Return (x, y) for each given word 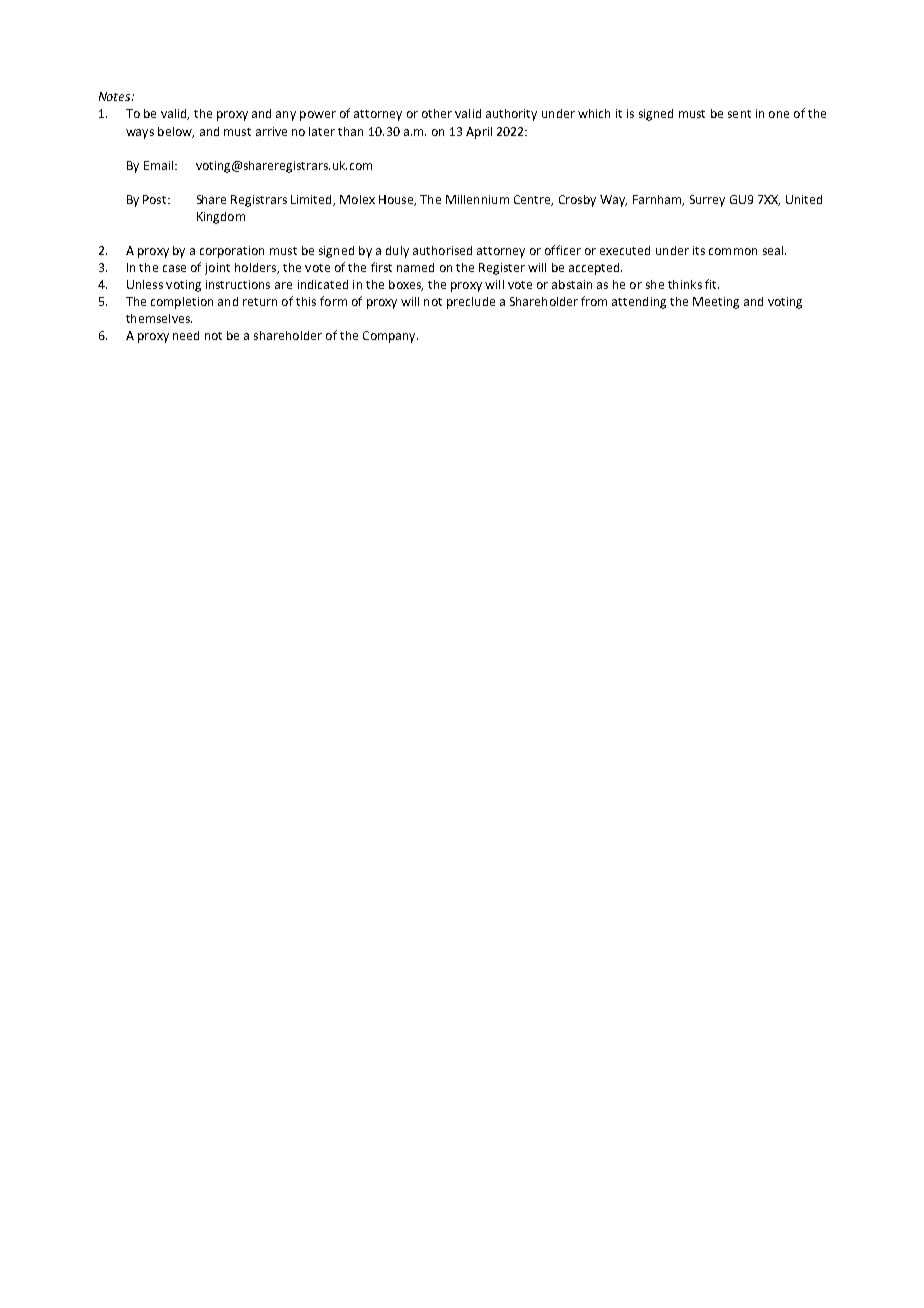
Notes (116, 96)
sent (739, 114)
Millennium (477, 199)
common (733, 251)
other (437, 113)
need (186, 335)
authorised (442, 250)
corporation (232, 252)
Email (158, 165)
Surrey (707, 201)
